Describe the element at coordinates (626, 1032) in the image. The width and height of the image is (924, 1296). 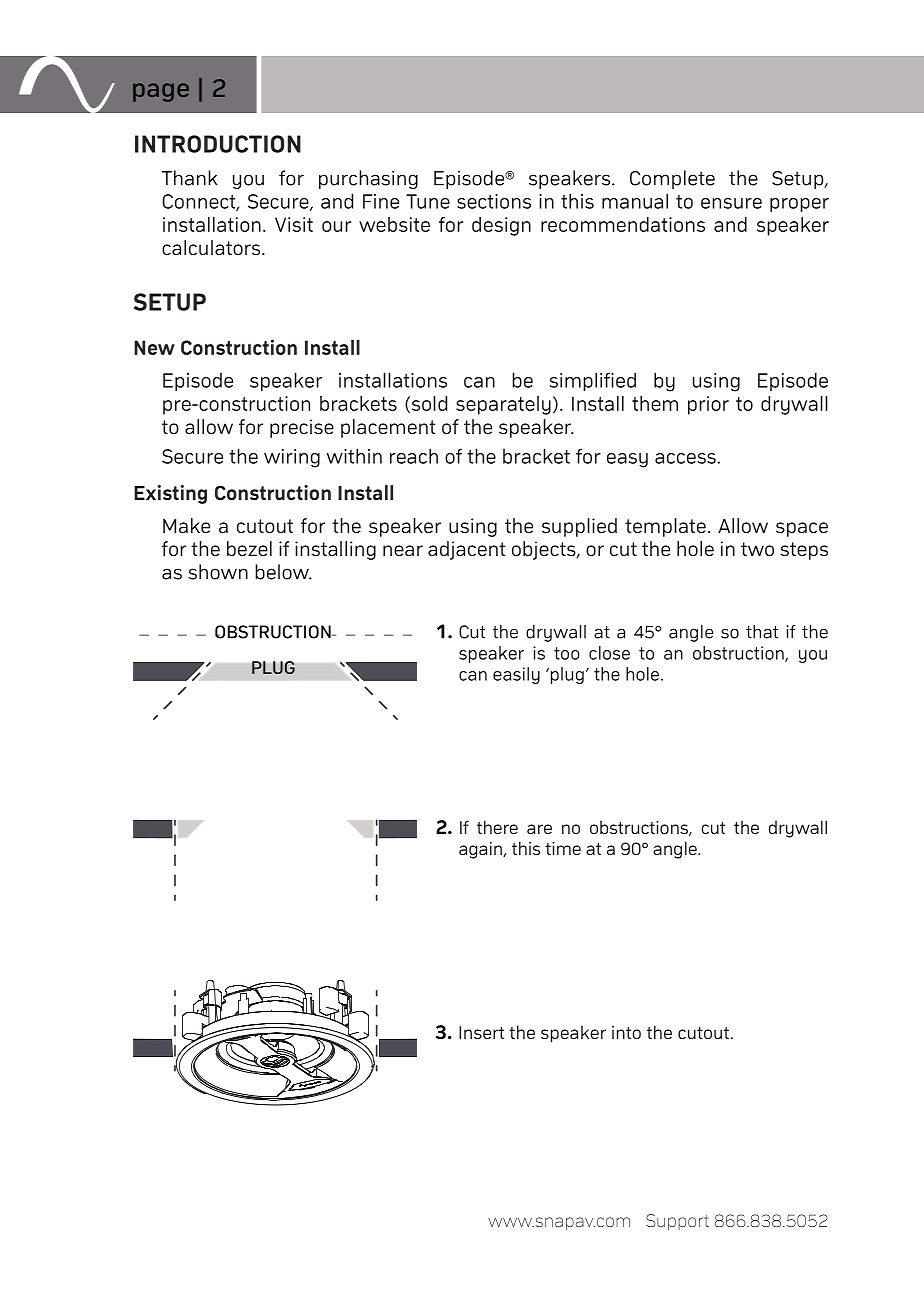
I see `into` at that location.
